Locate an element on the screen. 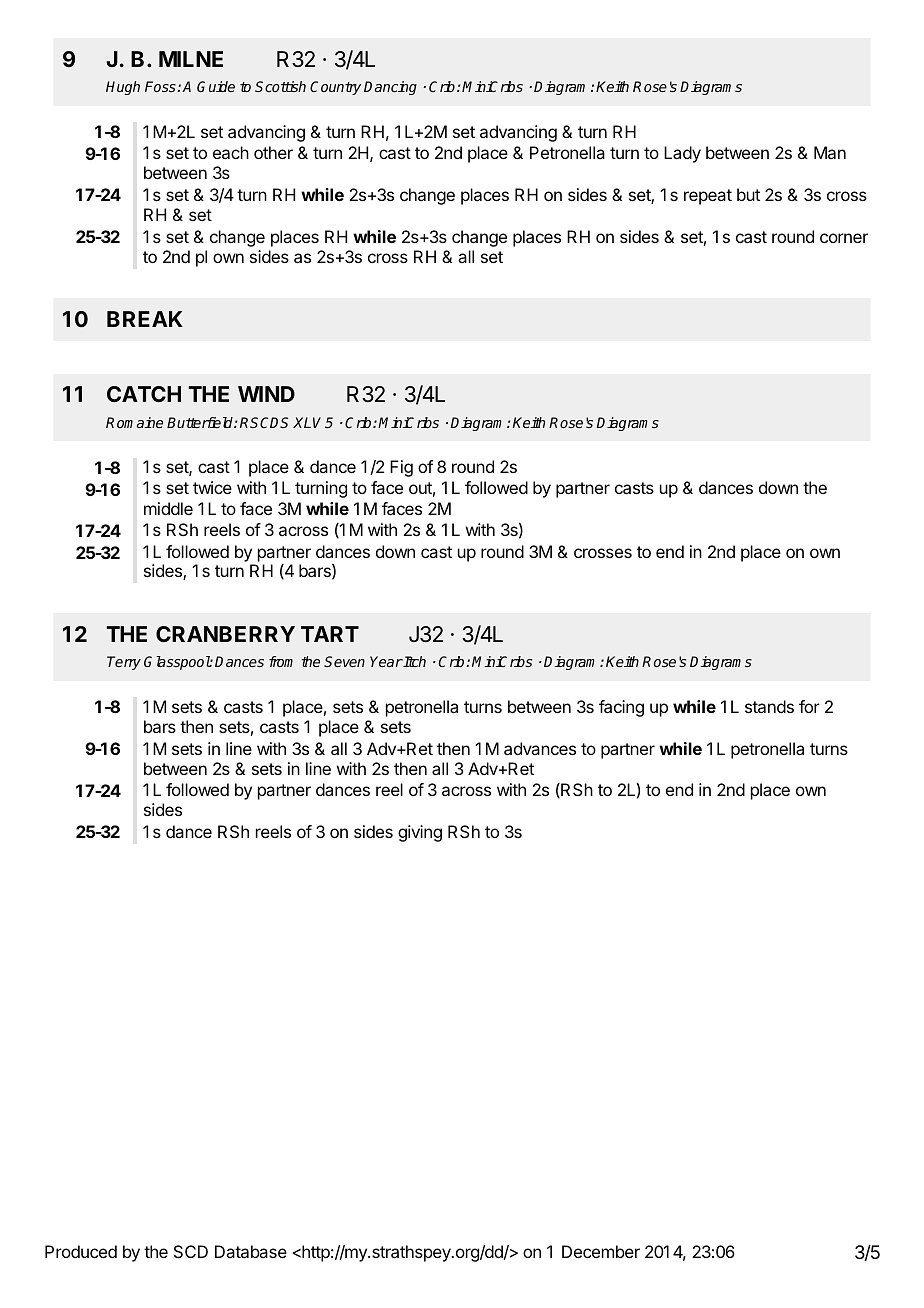 Image resolution: width=924 pixels, height=1308 pixels. Foss is located at coordinates (161, 86).
